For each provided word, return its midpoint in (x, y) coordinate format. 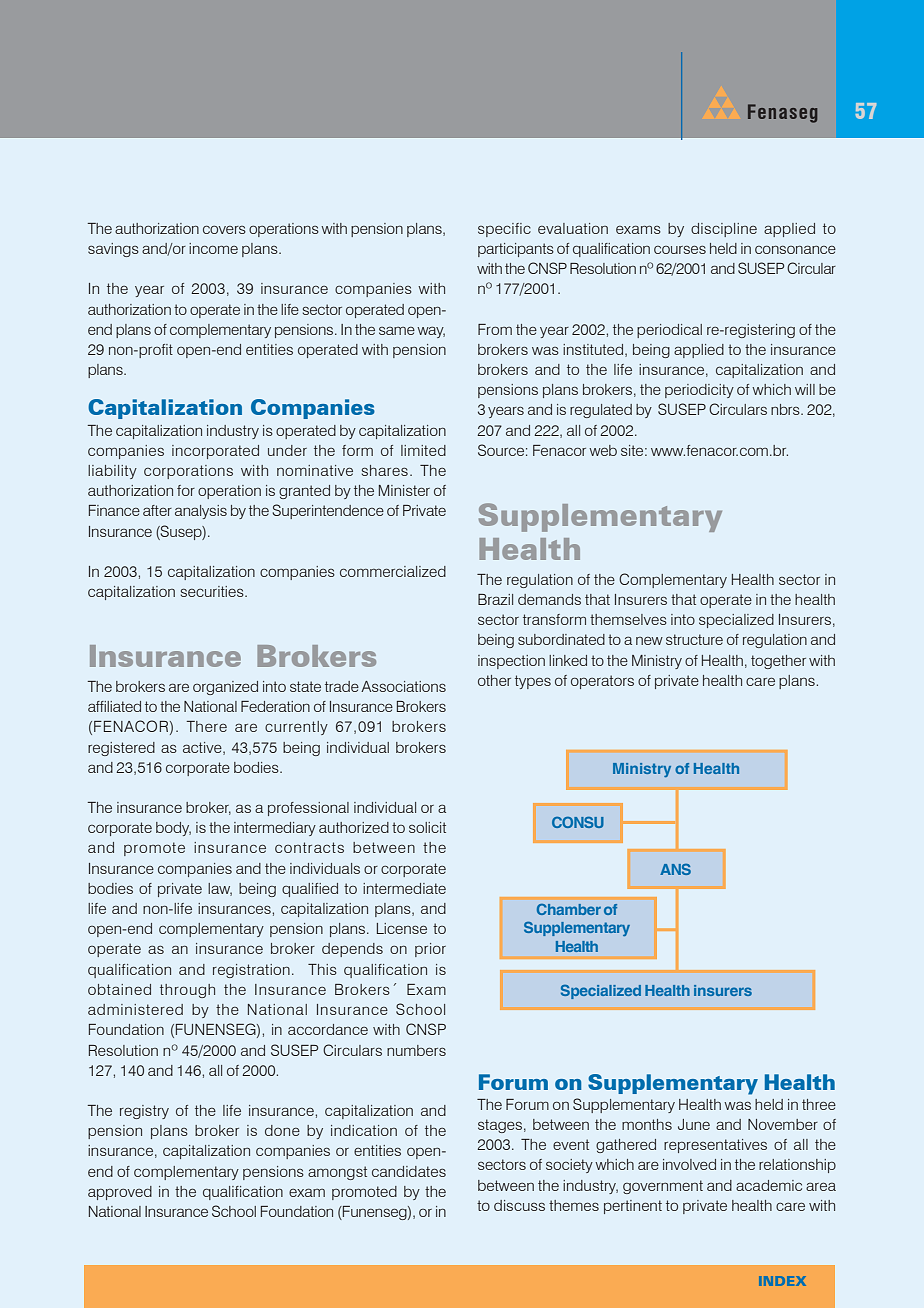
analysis (201, 512)
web (603, 450)
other (494, 680)
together (778, 662)
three (819, 1104)
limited (423, 450)
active (203, 748)
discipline (724, 230)
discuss (519, 1205)
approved (120, 1193)
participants (516, 250)
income (213, 248)
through (187, 991)
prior (430, 950)
